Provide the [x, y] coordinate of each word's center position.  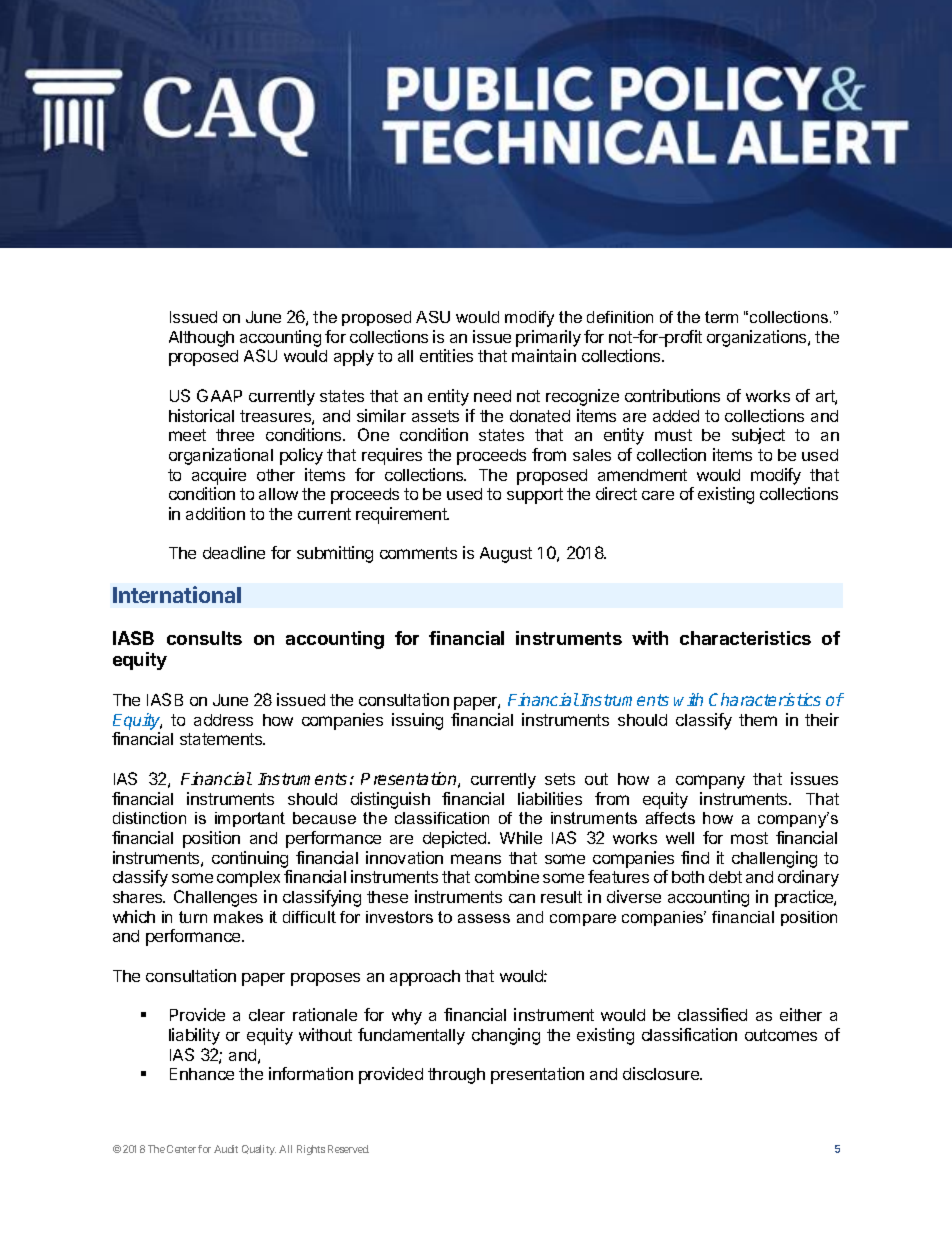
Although [201, 339]
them [758, 720]
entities [446, 355]
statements [222, 739]
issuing [417, 721]
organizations [758, 338]
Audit [226, 1149]
